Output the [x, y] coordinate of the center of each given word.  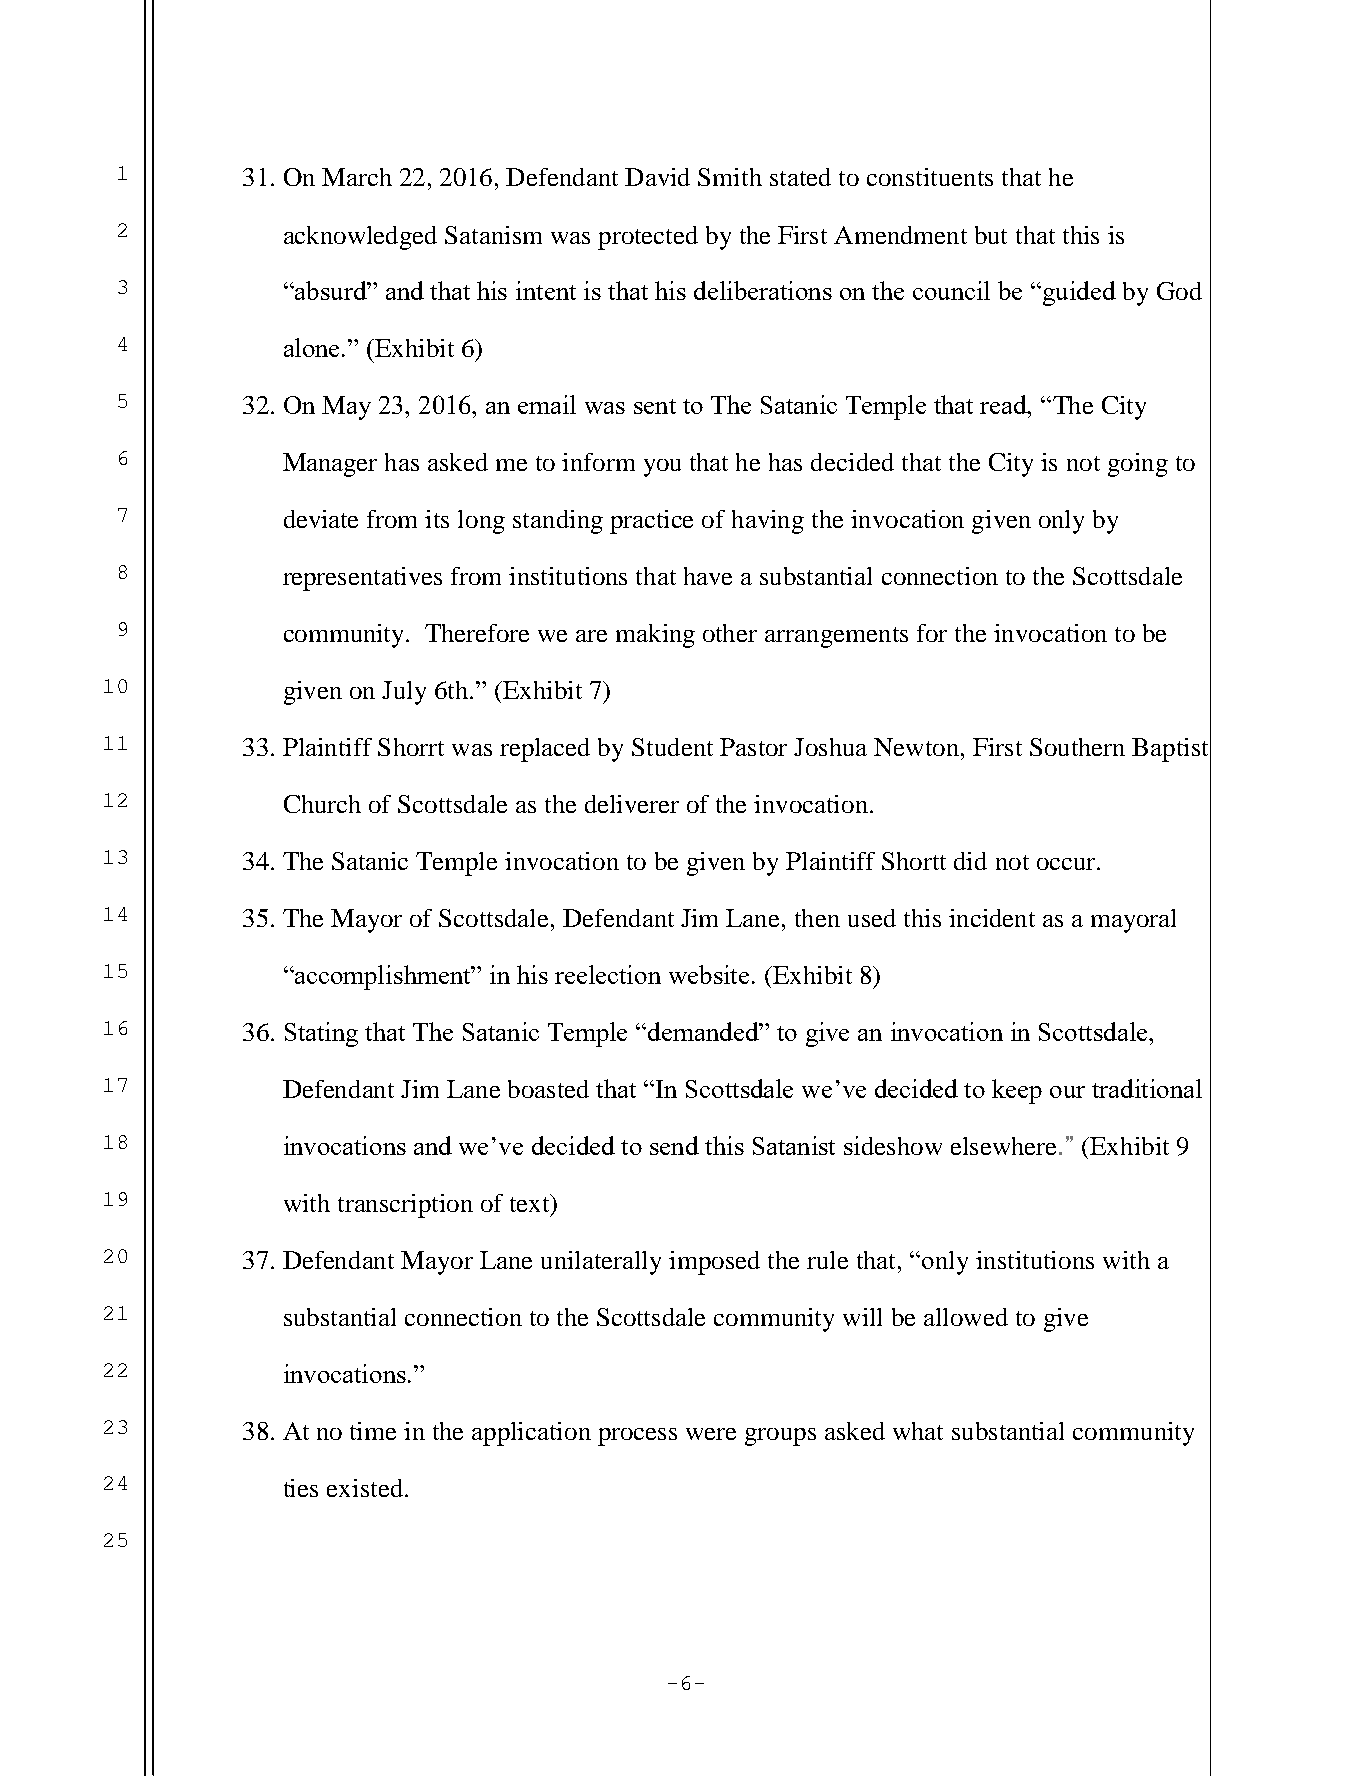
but [991, 235]
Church [322, 804]
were [711, 1434]
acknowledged [360, 238]
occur [1067, 864]
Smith [730, 177]
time [373, 1431]
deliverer [632, 804]
